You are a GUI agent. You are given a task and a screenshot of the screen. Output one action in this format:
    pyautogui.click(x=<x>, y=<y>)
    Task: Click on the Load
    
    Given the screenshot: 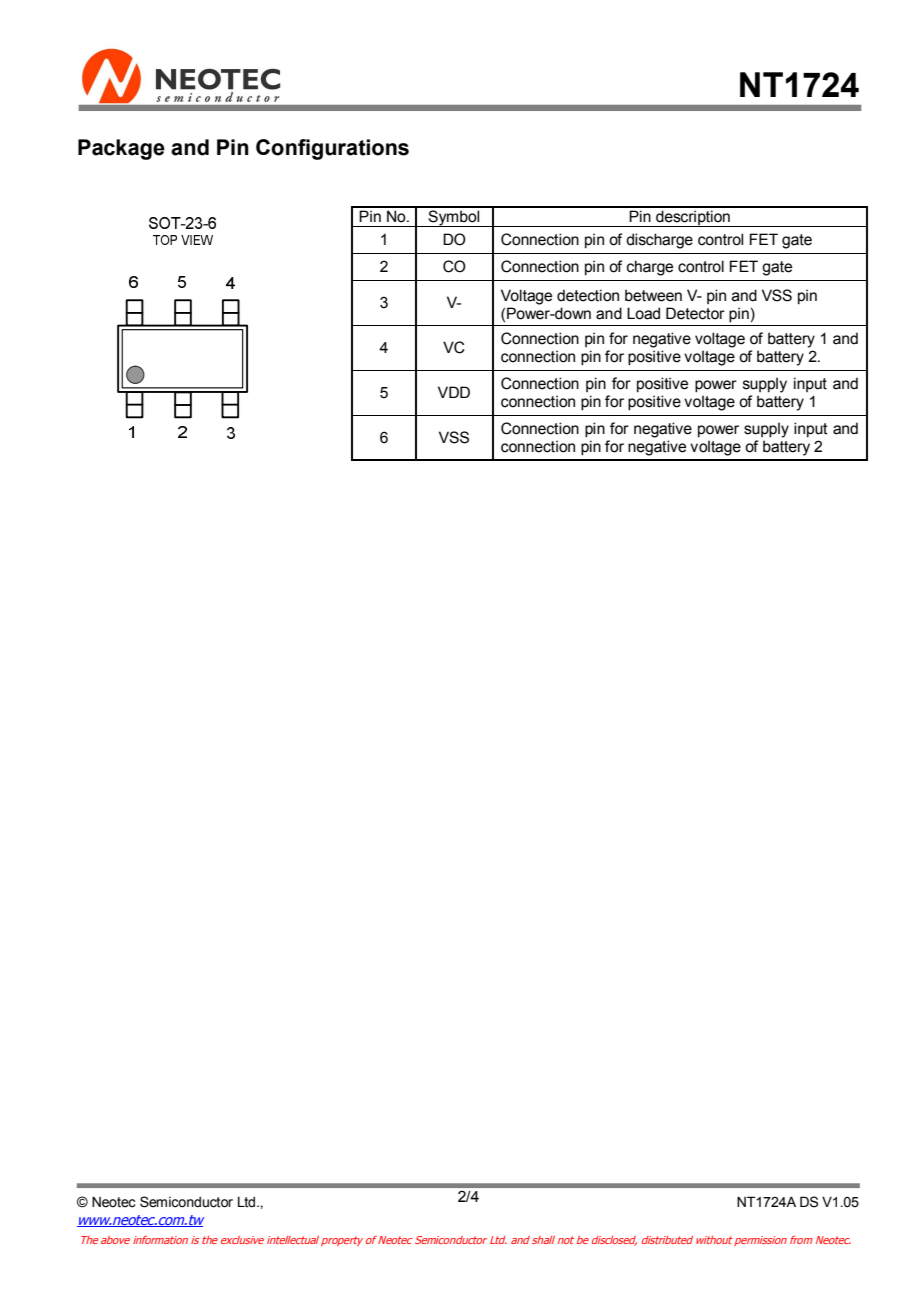 What is the action you would take?
    pyautogui.click(x=643, y=313)
